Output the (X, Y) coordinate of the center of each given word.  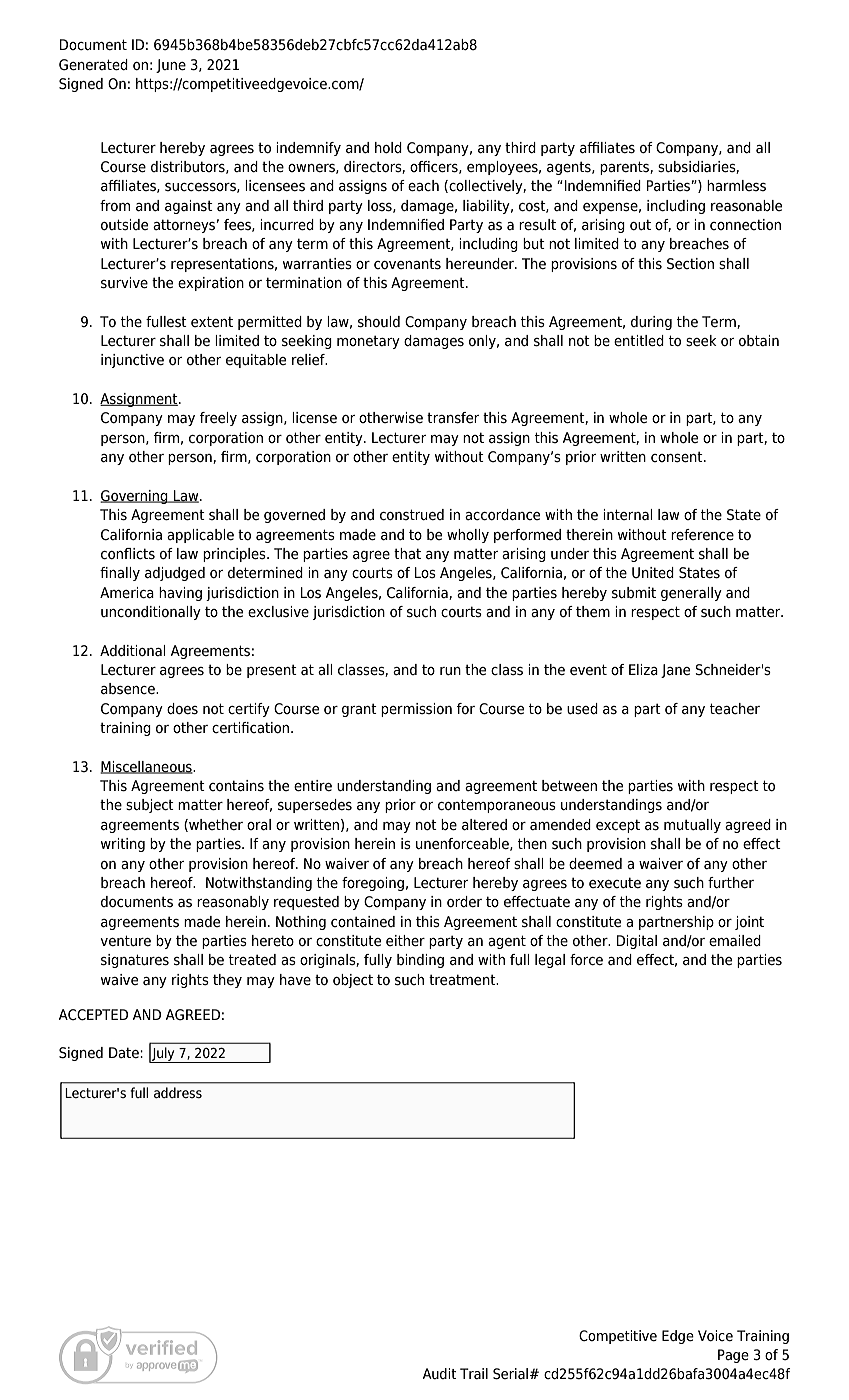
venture (125, 940)
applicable (200, 536)
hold (388, 147)
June (171, 66)
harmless (736, 185)
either (405, 941)
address (178, 1092)
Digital (637, 942)
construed (412, 515)
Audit (439, 1373)
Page (733, 1356)
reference (702, 535)
